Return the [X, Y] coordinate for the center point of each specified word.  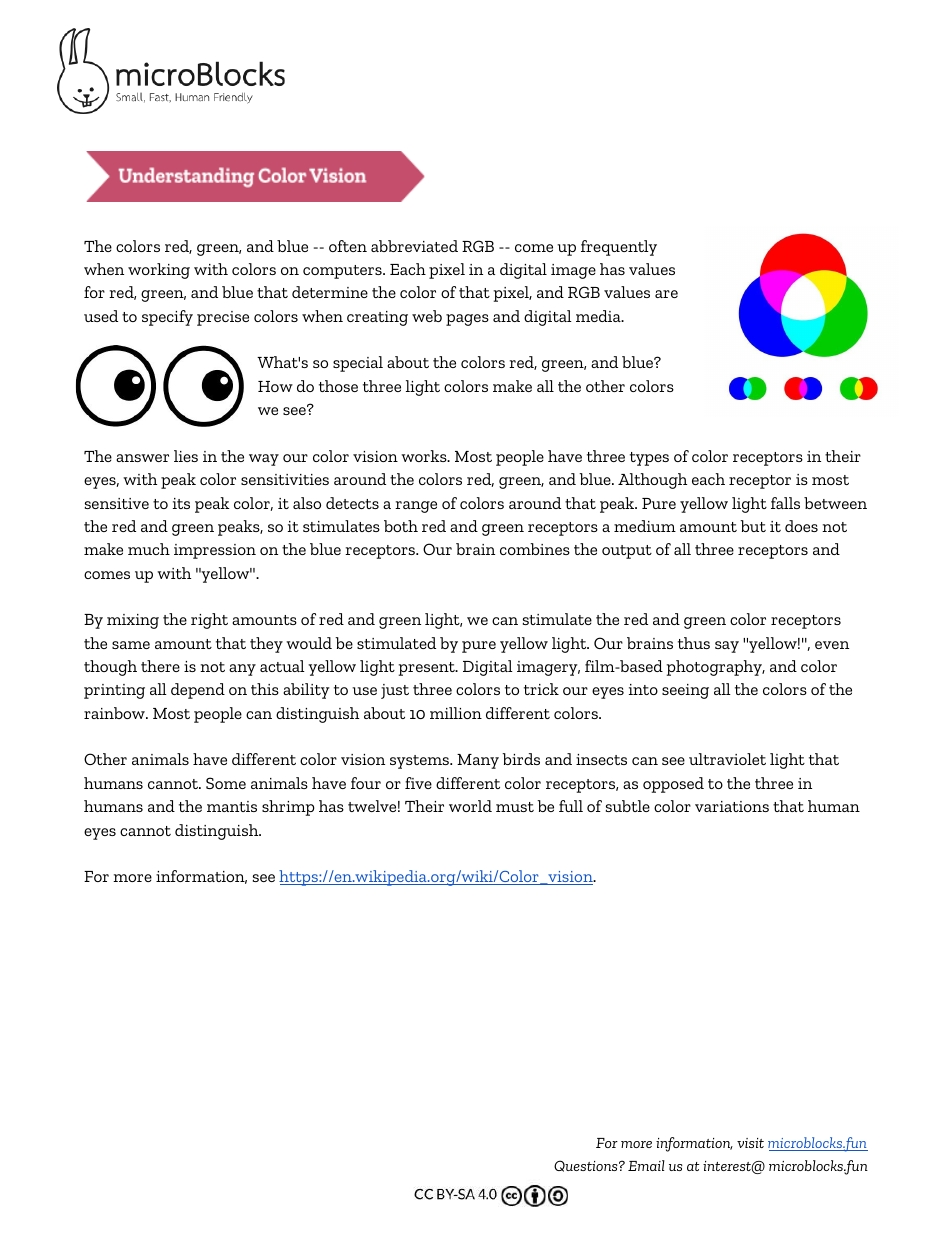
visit [750, 1143]
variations [732, 806]
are [666, 294]
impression [215, 551]
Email [646, 1165]
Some [226, 783]
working [159, 271]
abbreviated [414, 246]
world [470, 806]
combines [535, 549]
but [753, 526]
